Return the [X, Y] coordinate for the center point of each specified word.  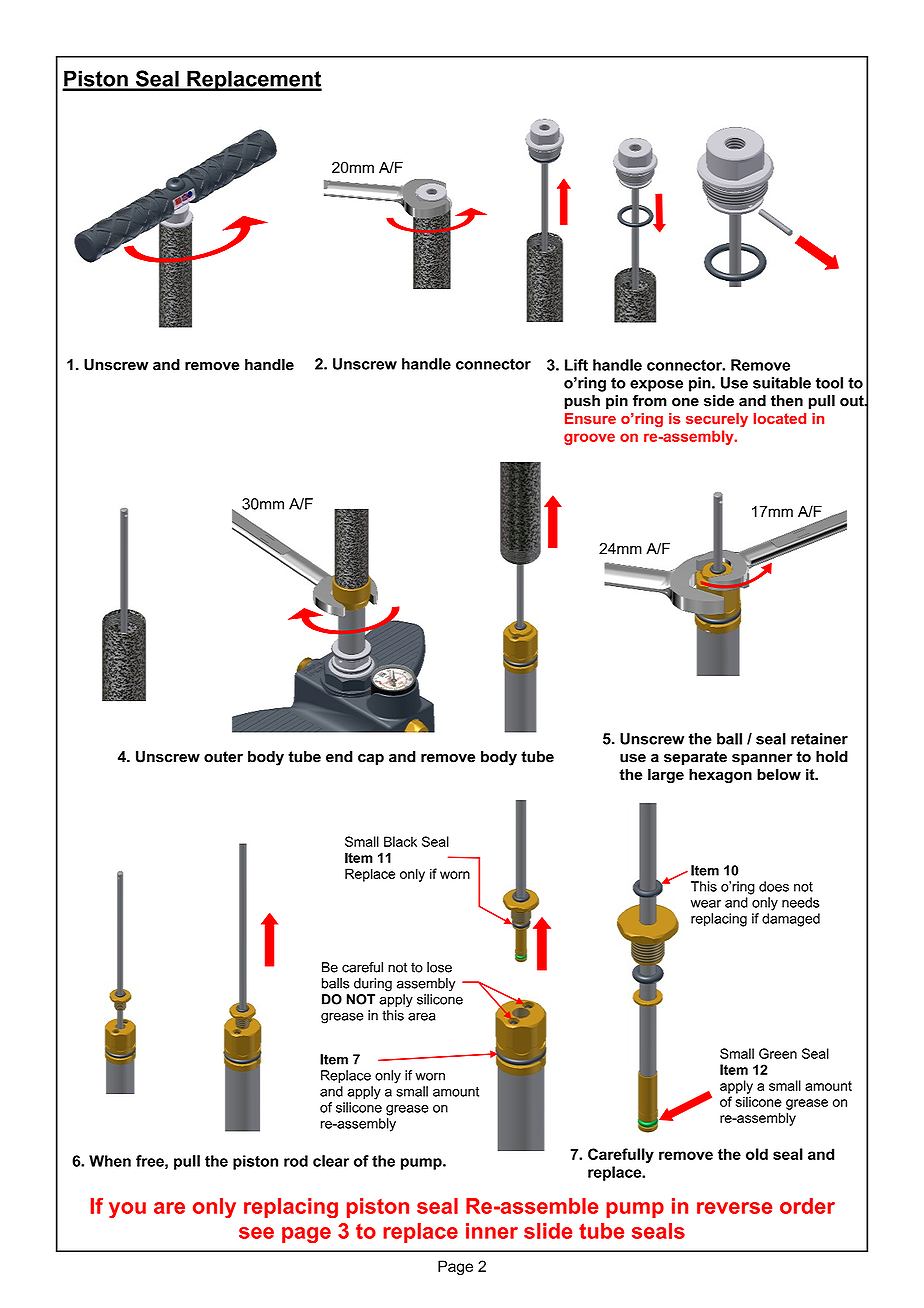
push [582, 402]
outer [223, 757]
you [127, 1210]
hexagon [720, 776]
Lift [576, 365]
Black [400, 841]
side [719, 401]
